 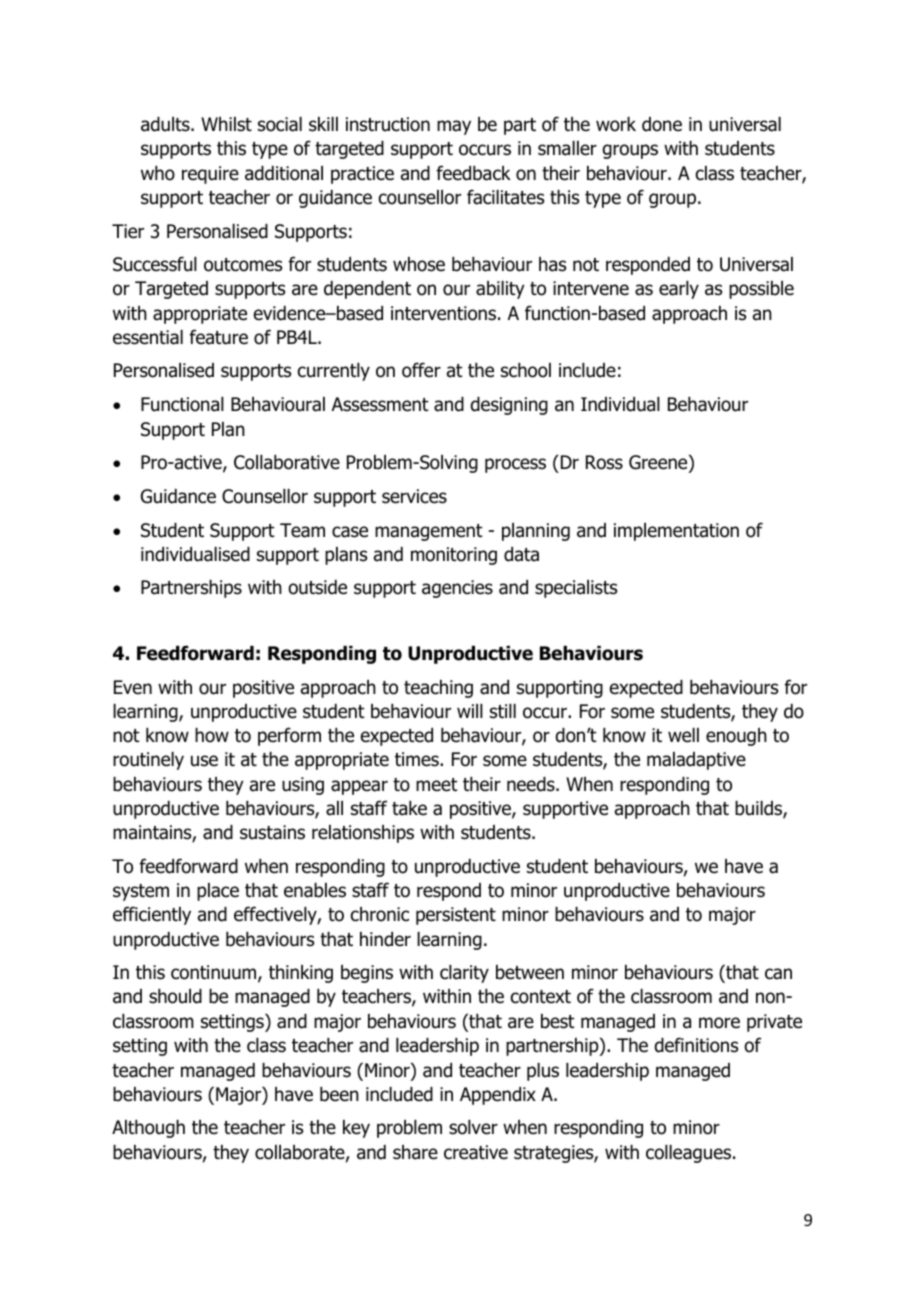 I want to click on offer, so click(x=421, y=370).
